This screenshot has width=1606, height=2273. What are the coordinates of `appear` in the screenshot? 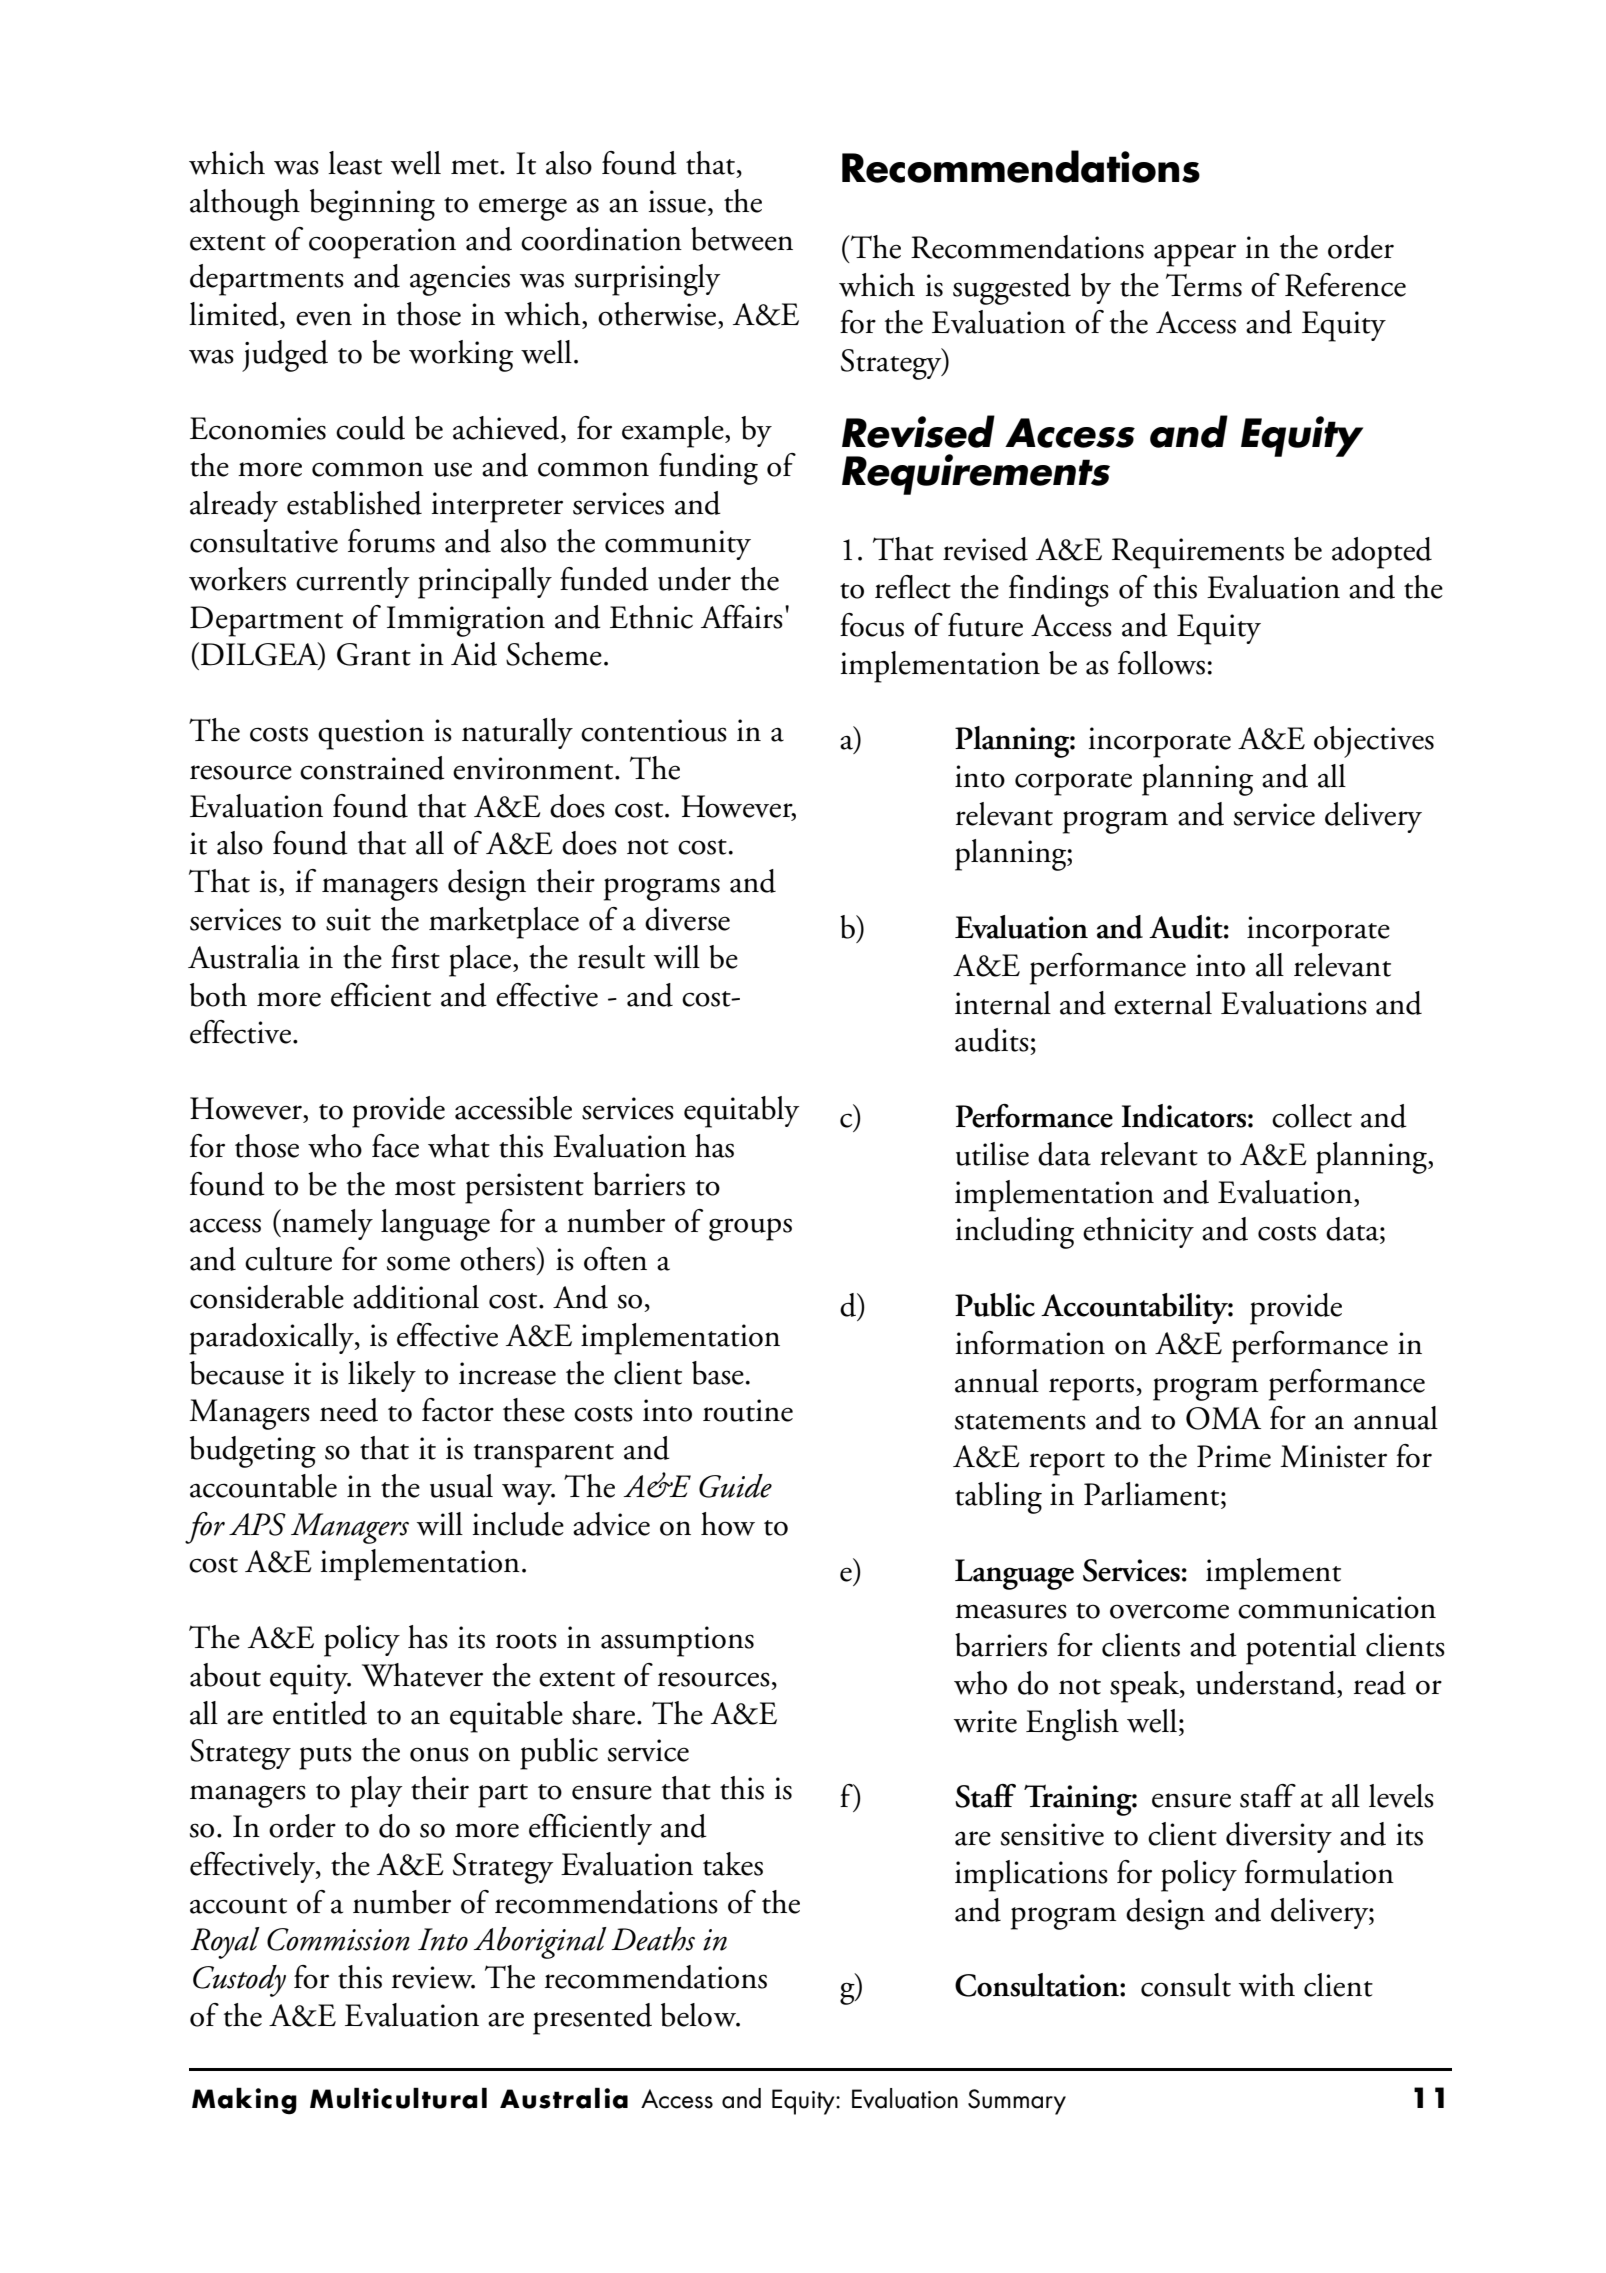 It's located at (1195, 255).
